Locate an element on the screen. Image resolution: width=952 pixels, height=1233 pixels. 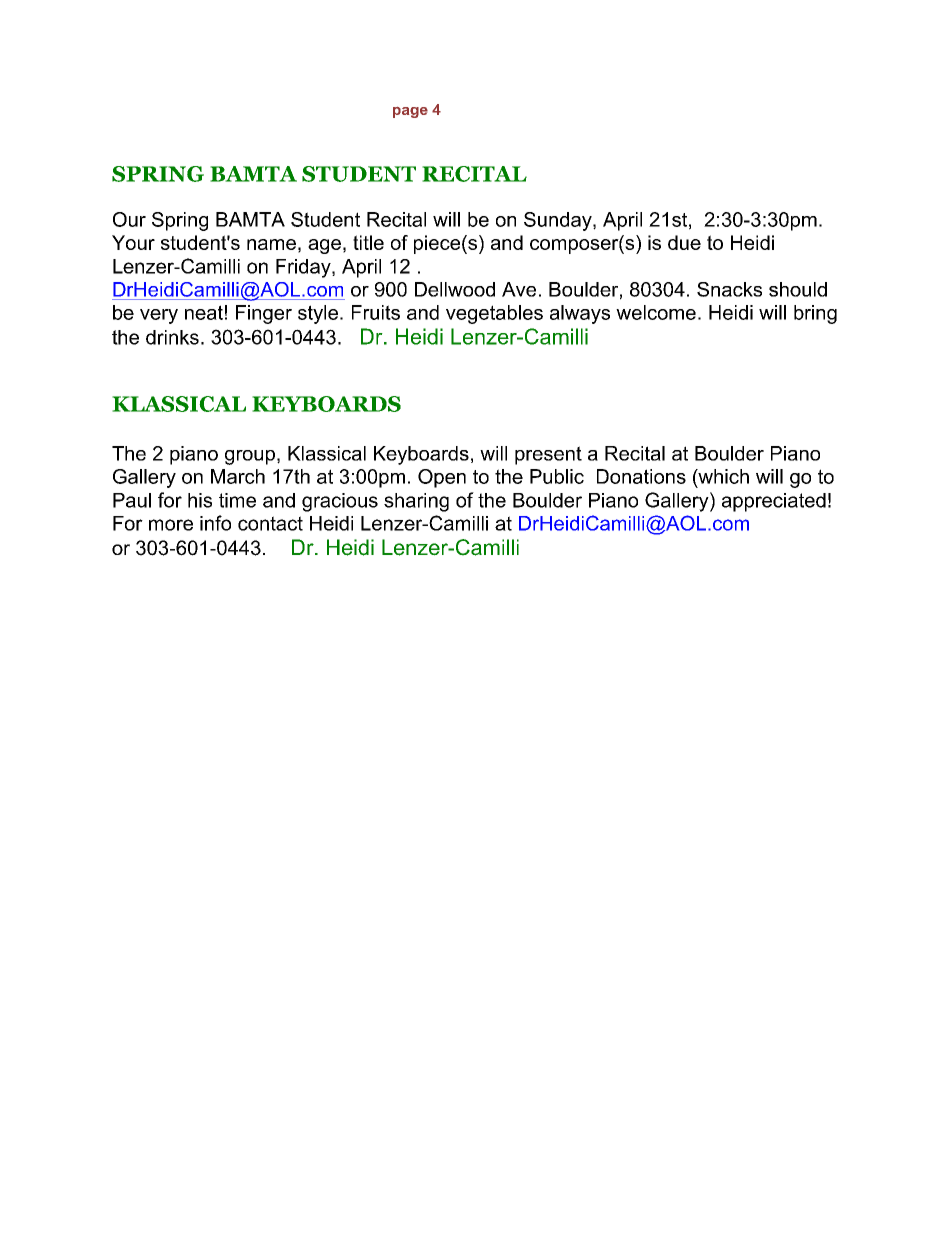
due is located at coordinates (684, 242).
